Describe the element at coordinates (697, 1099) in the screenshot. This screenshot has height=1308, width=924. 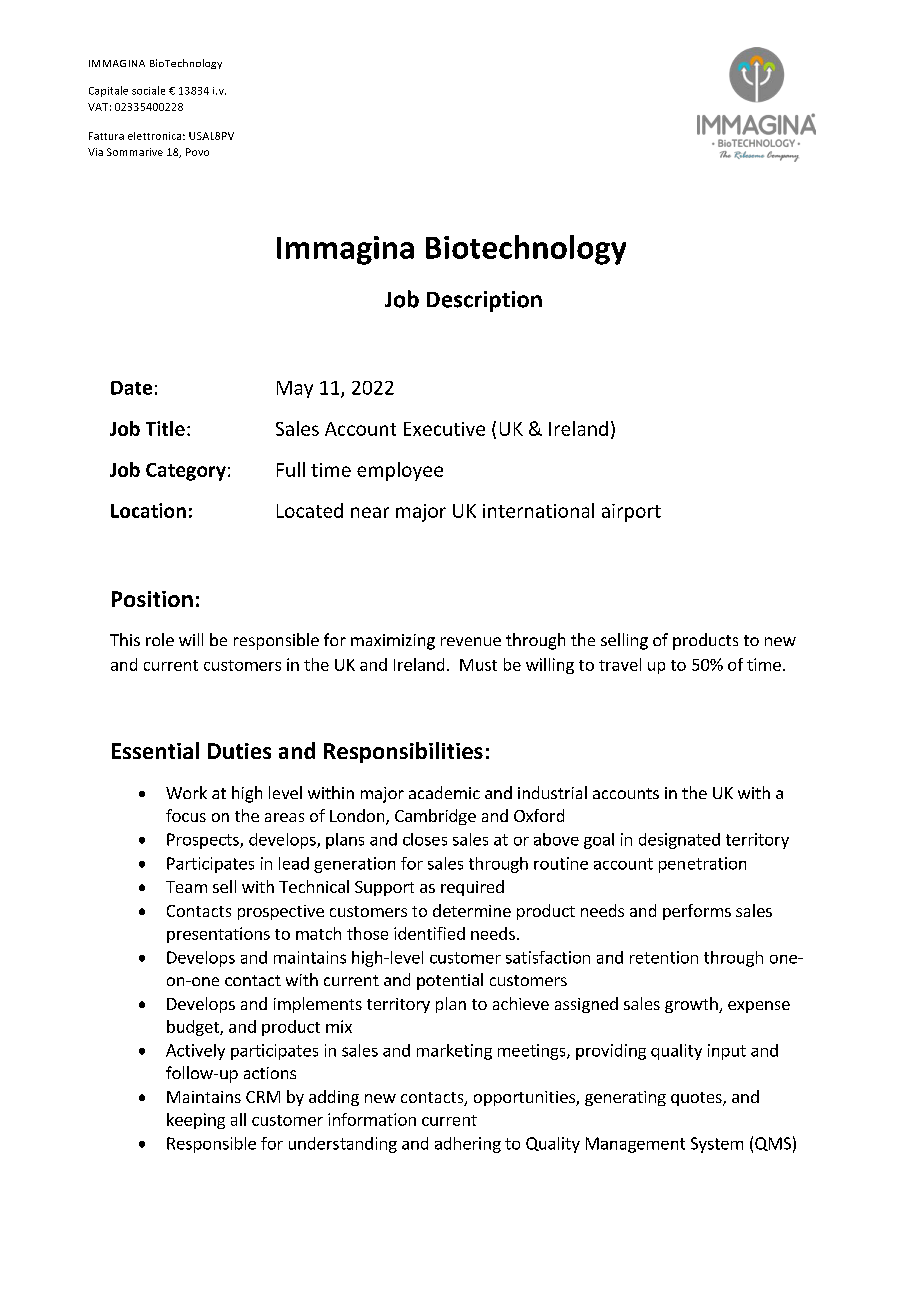
I see `quotes` at that location.
